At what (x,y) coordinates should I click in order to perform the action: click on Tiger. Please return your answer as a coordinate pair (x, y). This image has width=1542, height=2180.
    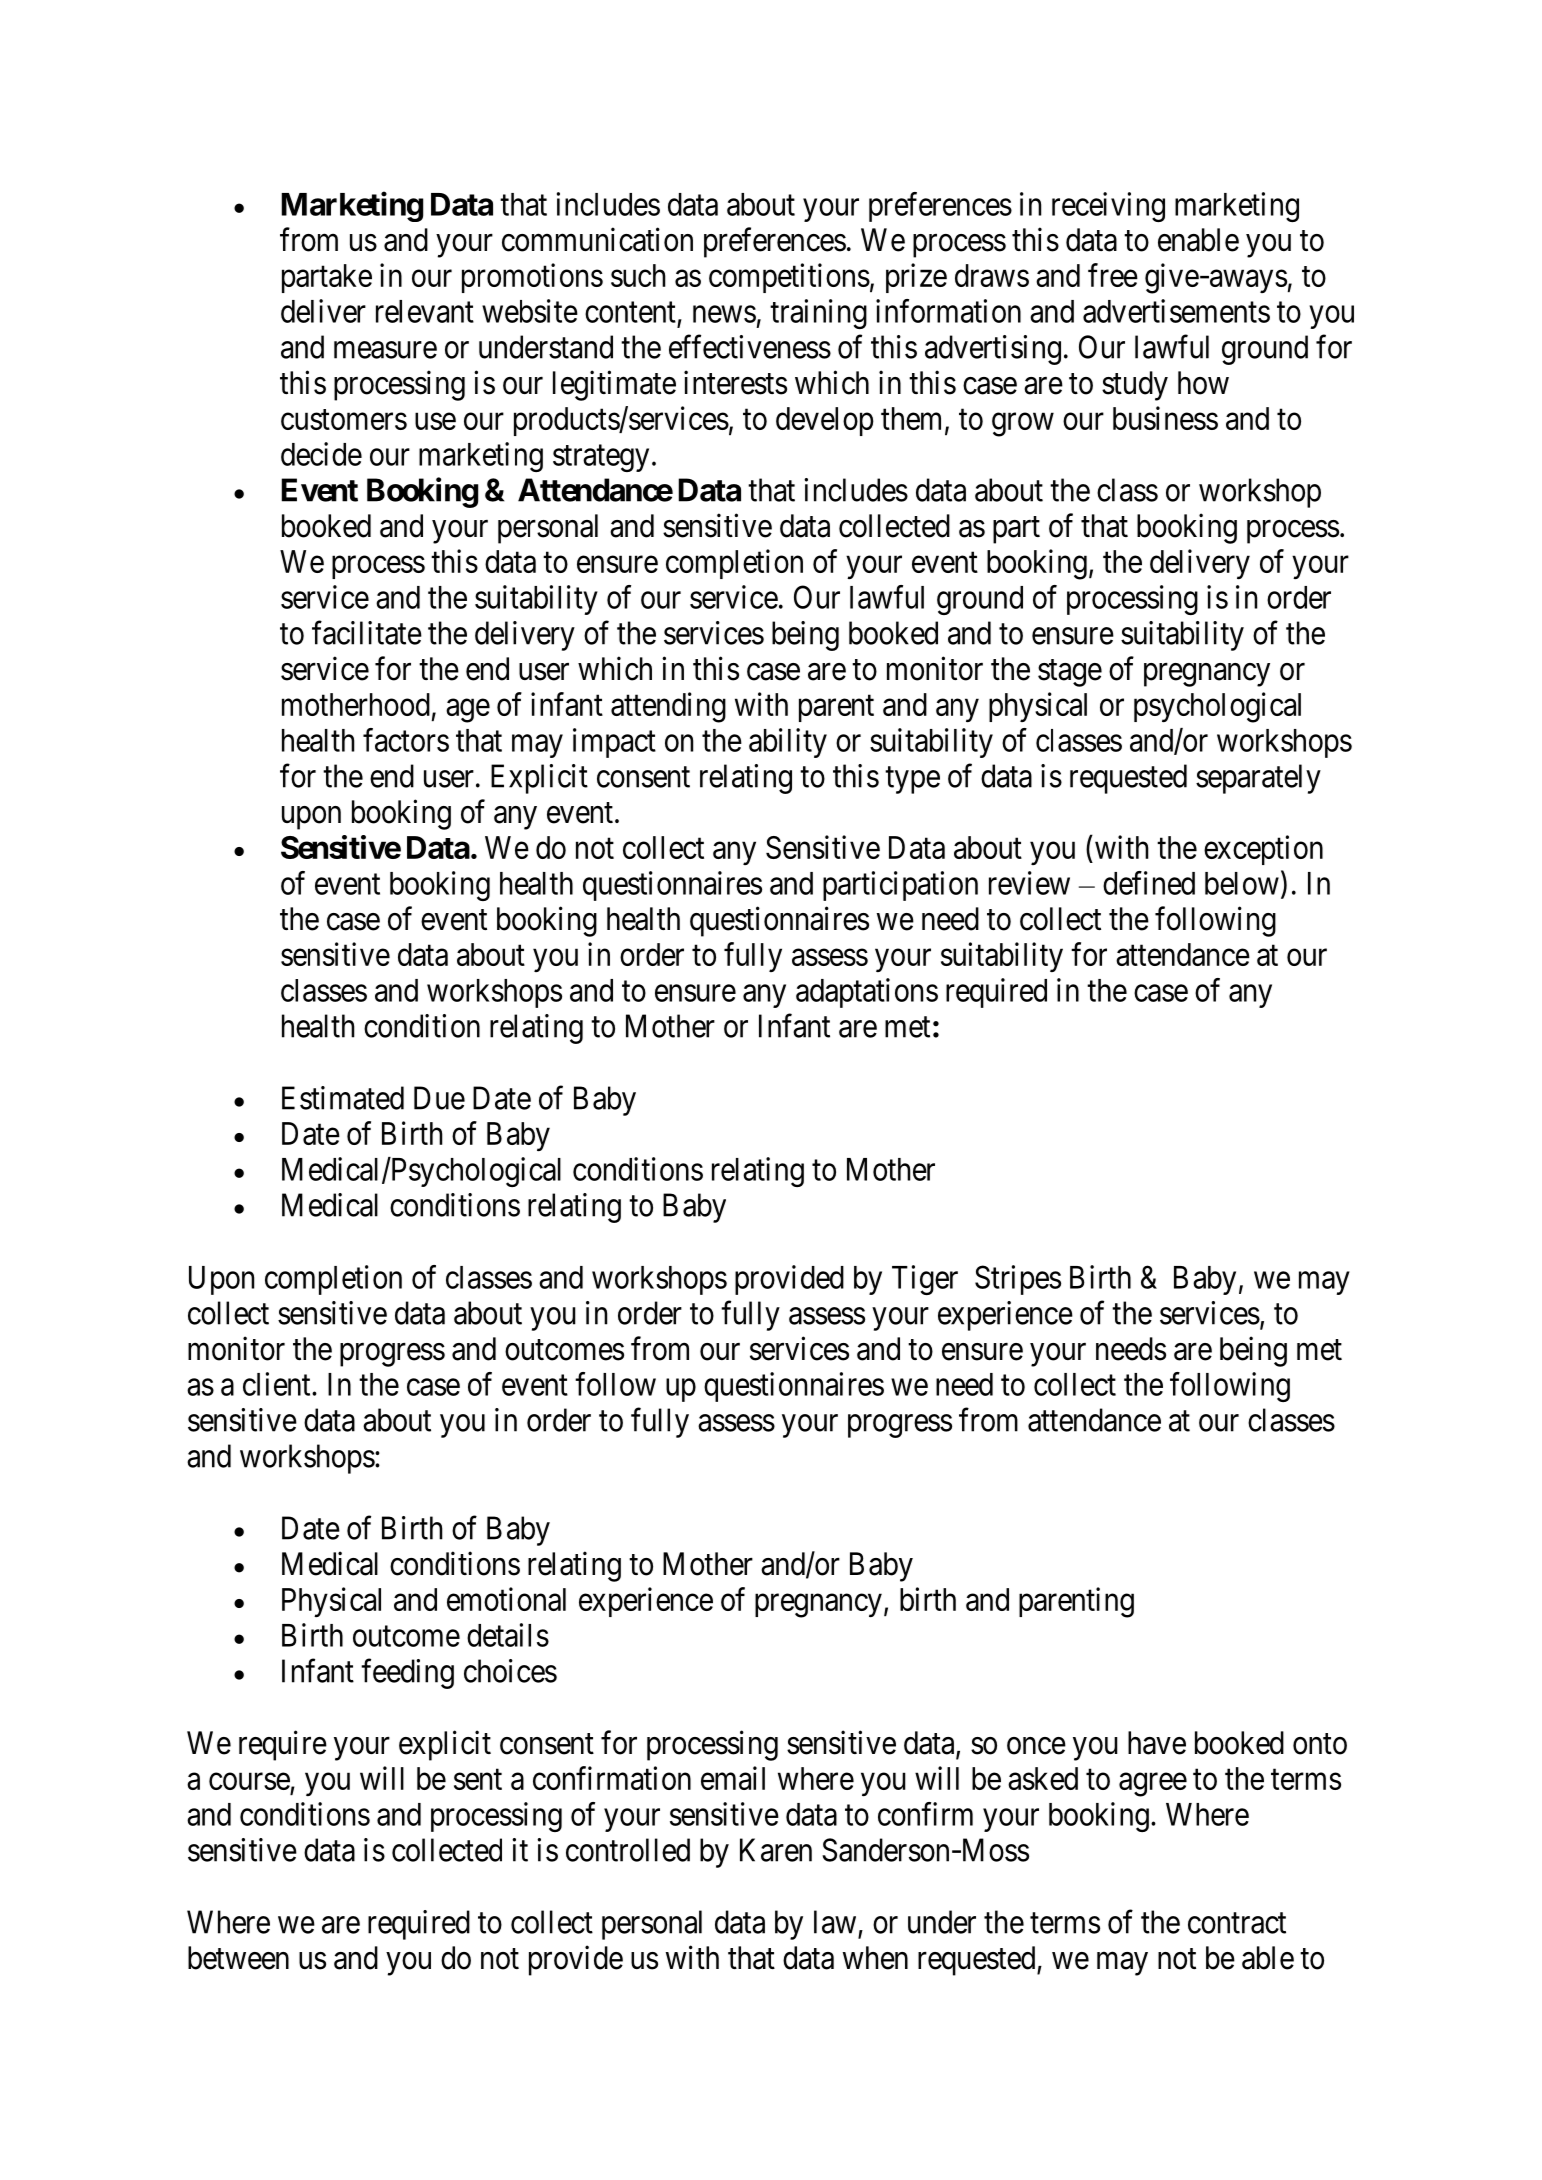
    Looking at the image, I should click on (925, 1280).
